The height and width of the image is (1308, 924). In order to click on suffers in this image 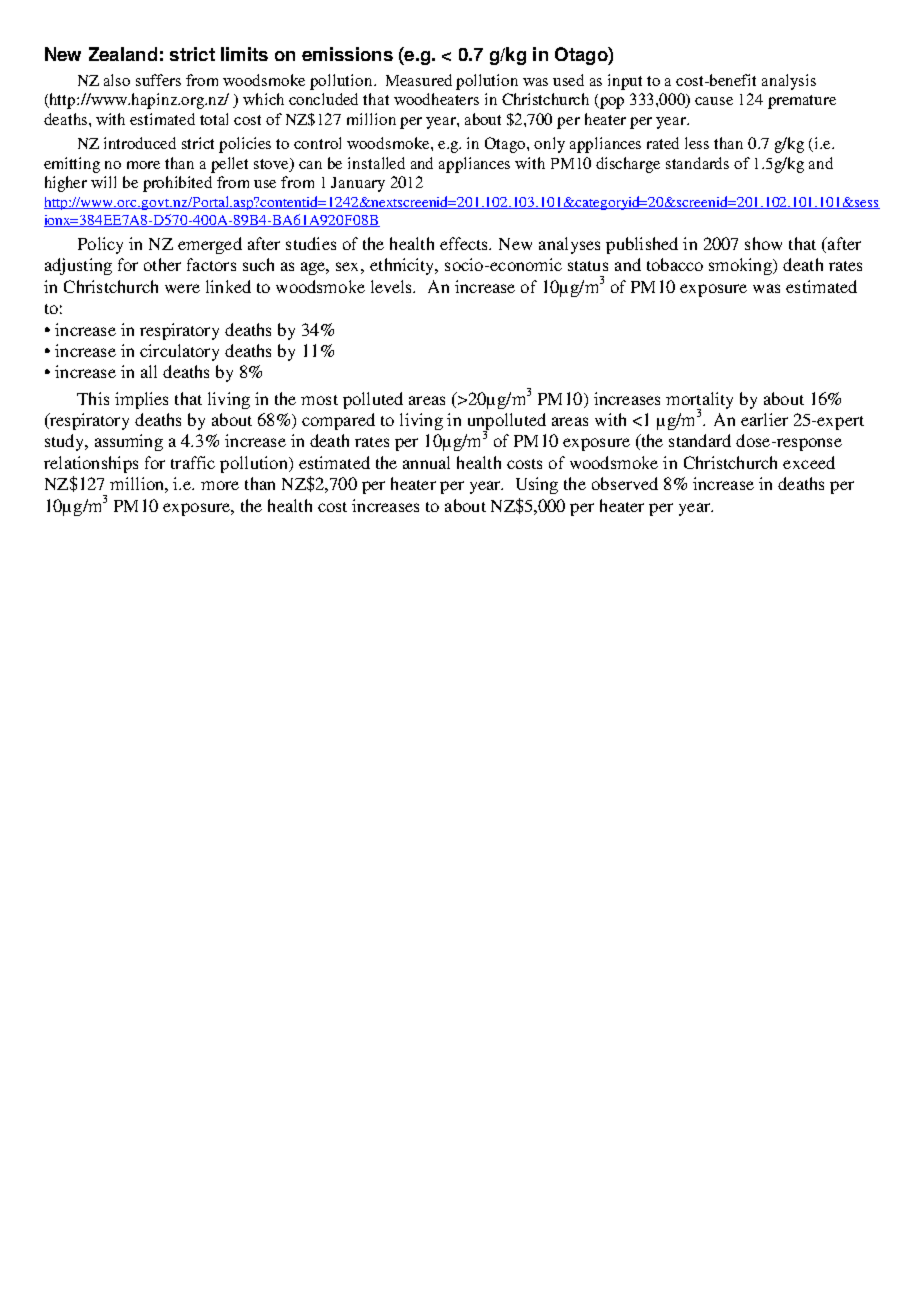, I will do `click(158, 80)`.
